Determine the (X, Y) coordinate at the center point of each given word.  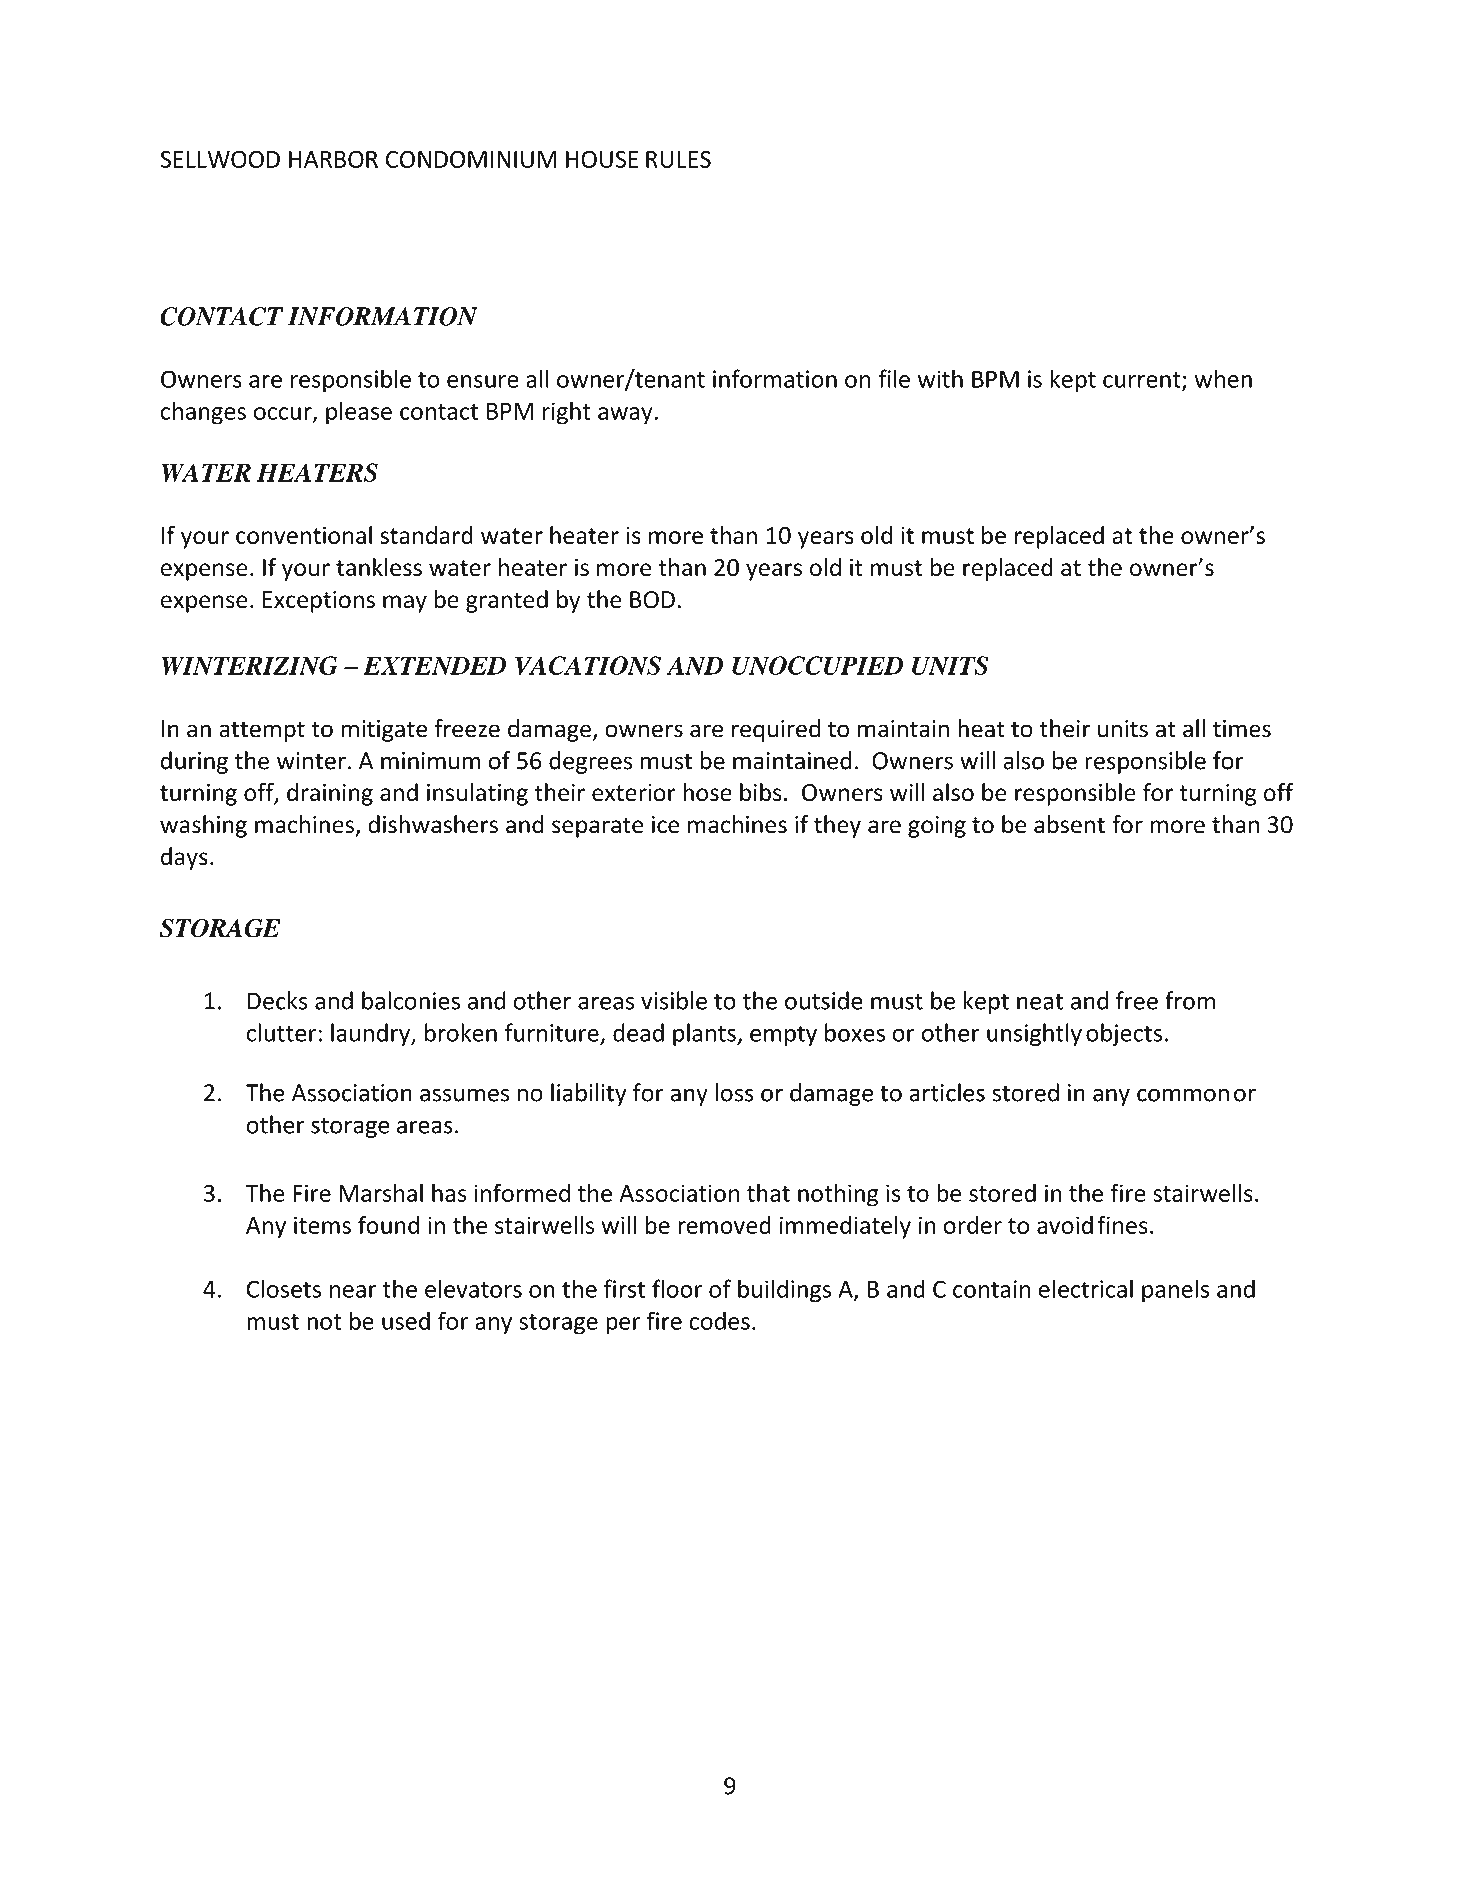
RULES (678, 159)
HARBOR (333, 159)
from (1190, 1000)
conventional (304, 535)
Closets (284, 1288)
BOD (652, 600)
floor (677, 1288)
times (1242, 729)
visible (674, 1000)
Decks (278, 1000)
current (1143, 381)
